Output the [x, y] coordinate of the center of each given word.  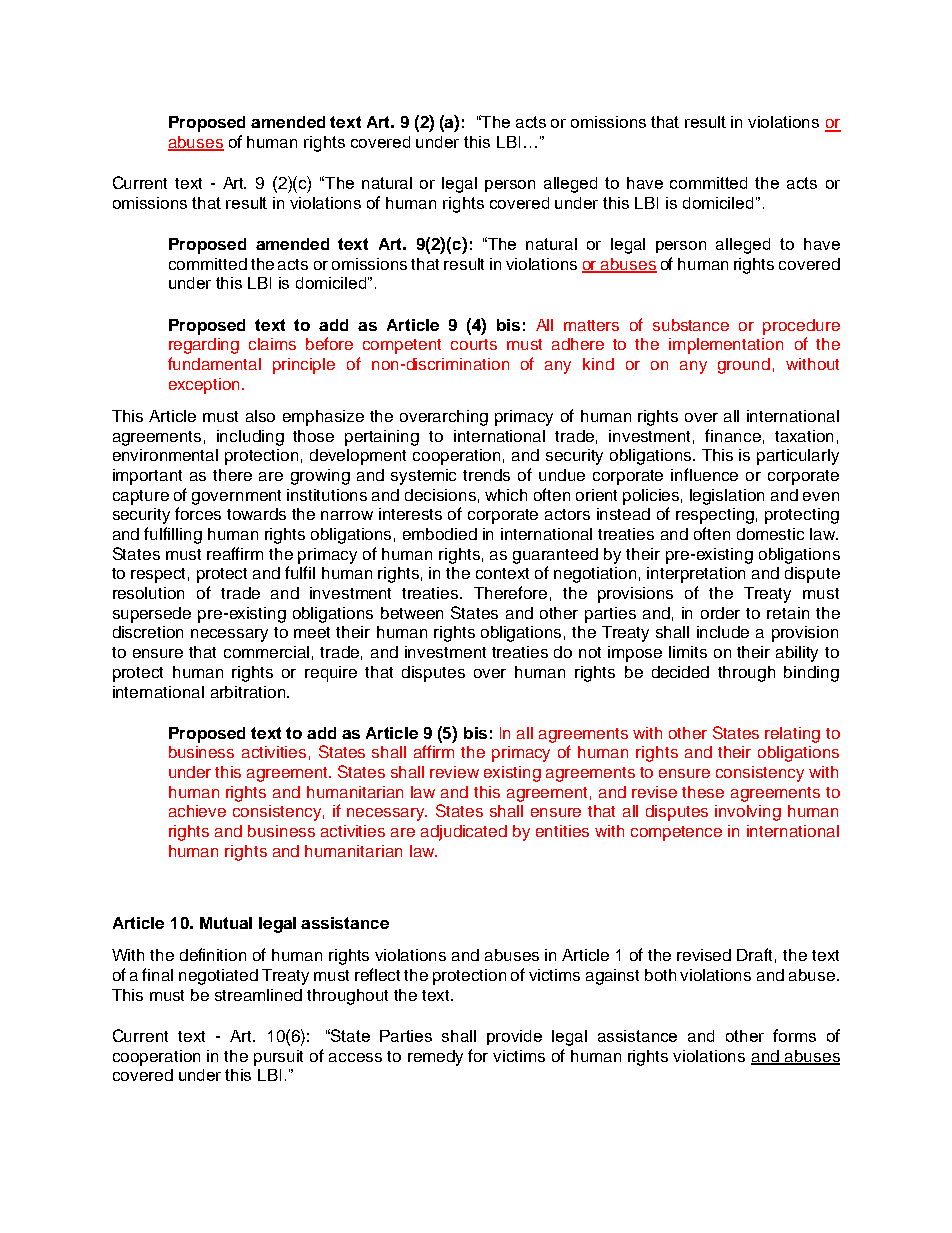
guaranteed [555, 556]
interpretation [696, 575]
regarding [204, 346]
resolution [148, 593]
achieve [197, 811]
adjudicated [464, 833]
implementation [726, 346]
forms [794, 1035]
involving [748, 813]
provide [514, 1037]
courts [474, 344]
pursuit [278, 1058]
